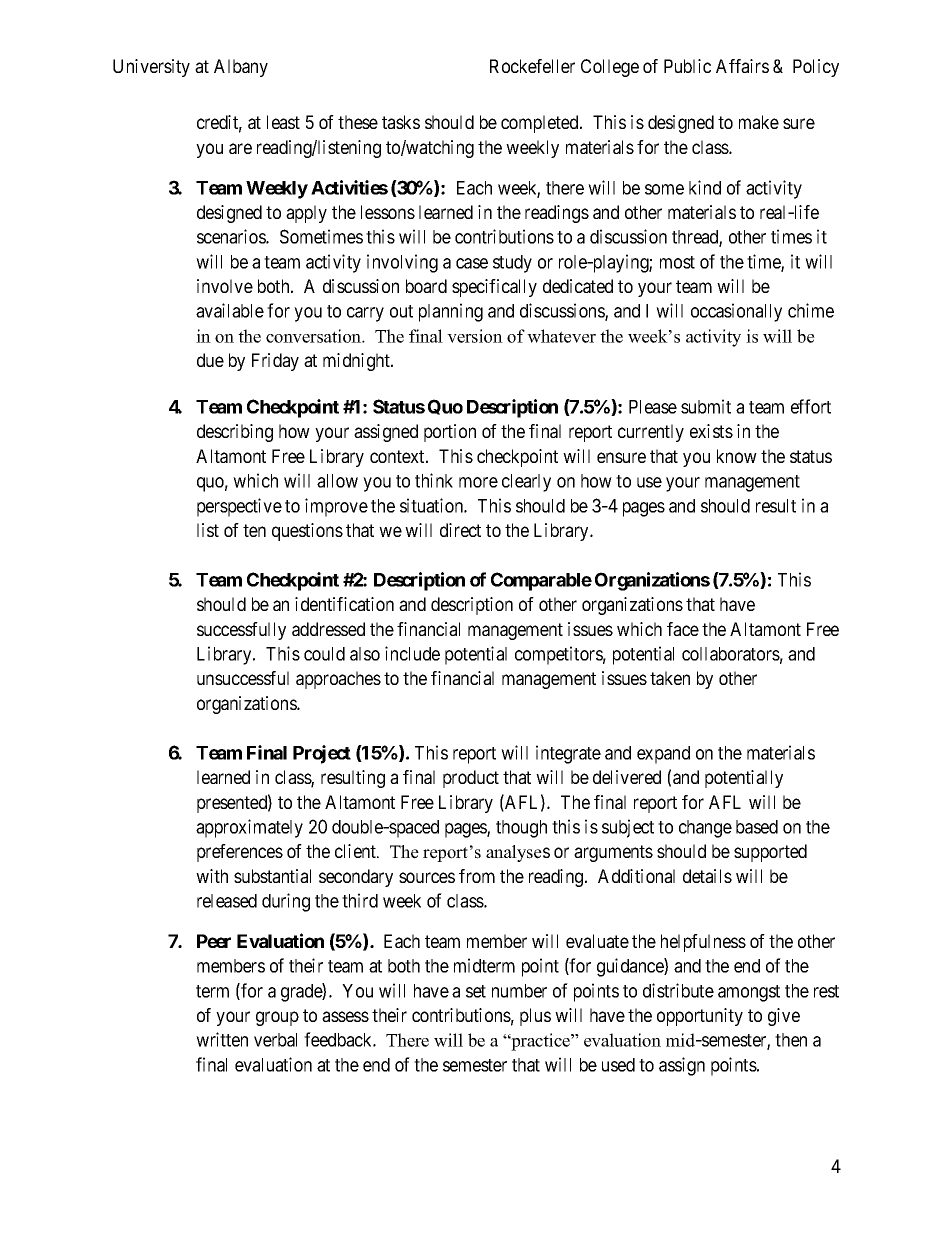  What do you see at coordinates (757, 827) in the image?
I see `based` at bounding box center [757, 827].
